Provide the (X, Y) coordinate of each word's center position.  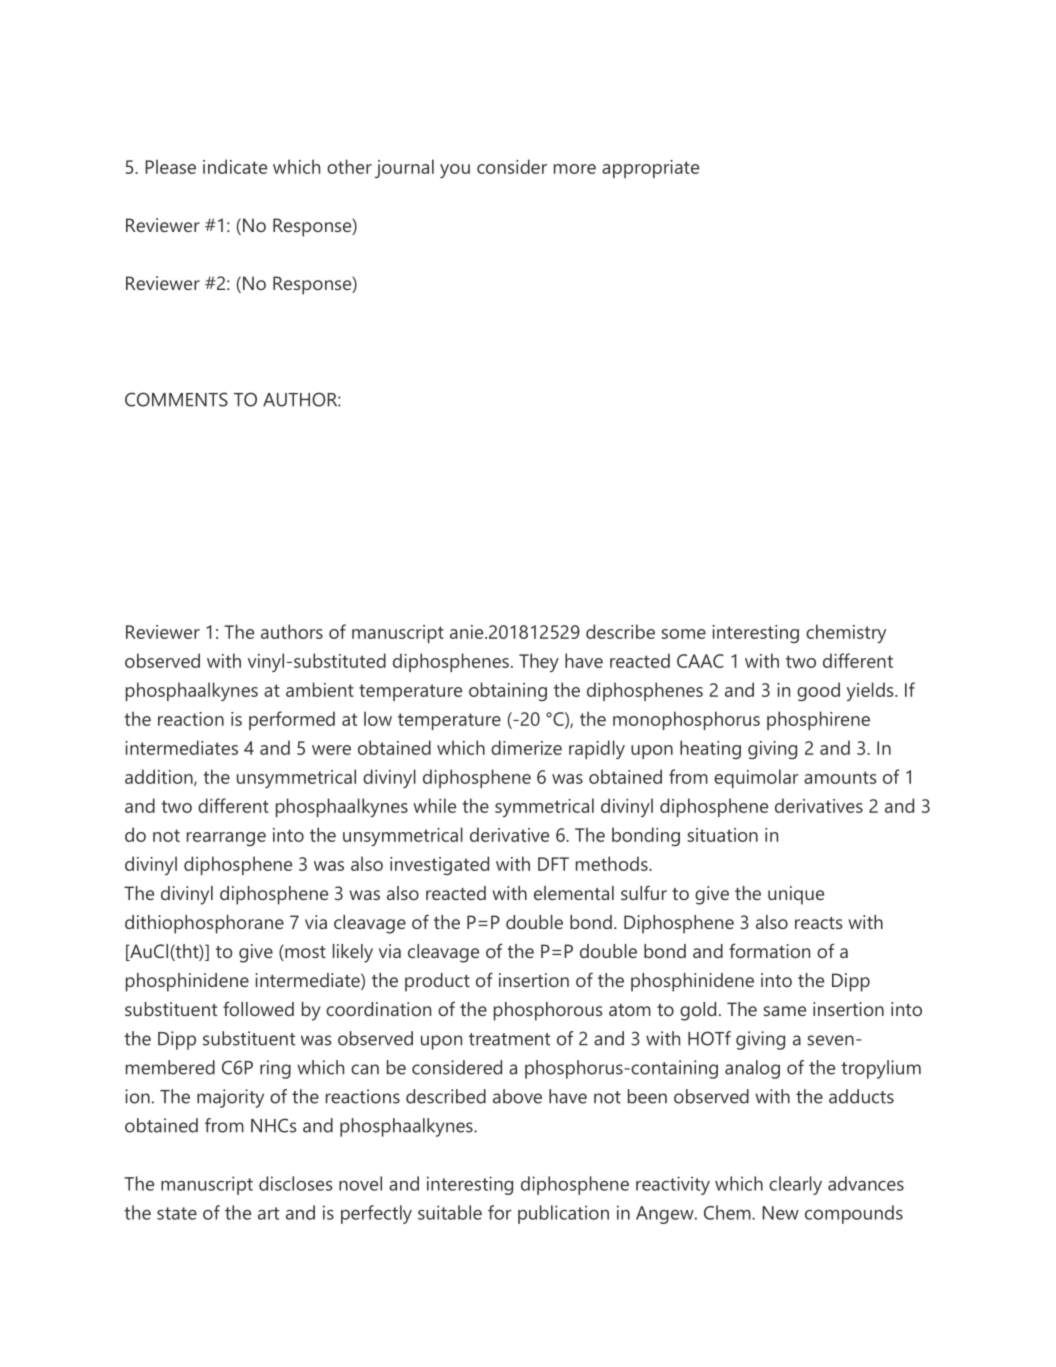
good (818, 691)
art (268, 1213)
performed (292, 720)
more (575, 169)
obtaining (508, 691)
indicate (235, 166)
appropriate (650, 169)
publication (563, 1214)
